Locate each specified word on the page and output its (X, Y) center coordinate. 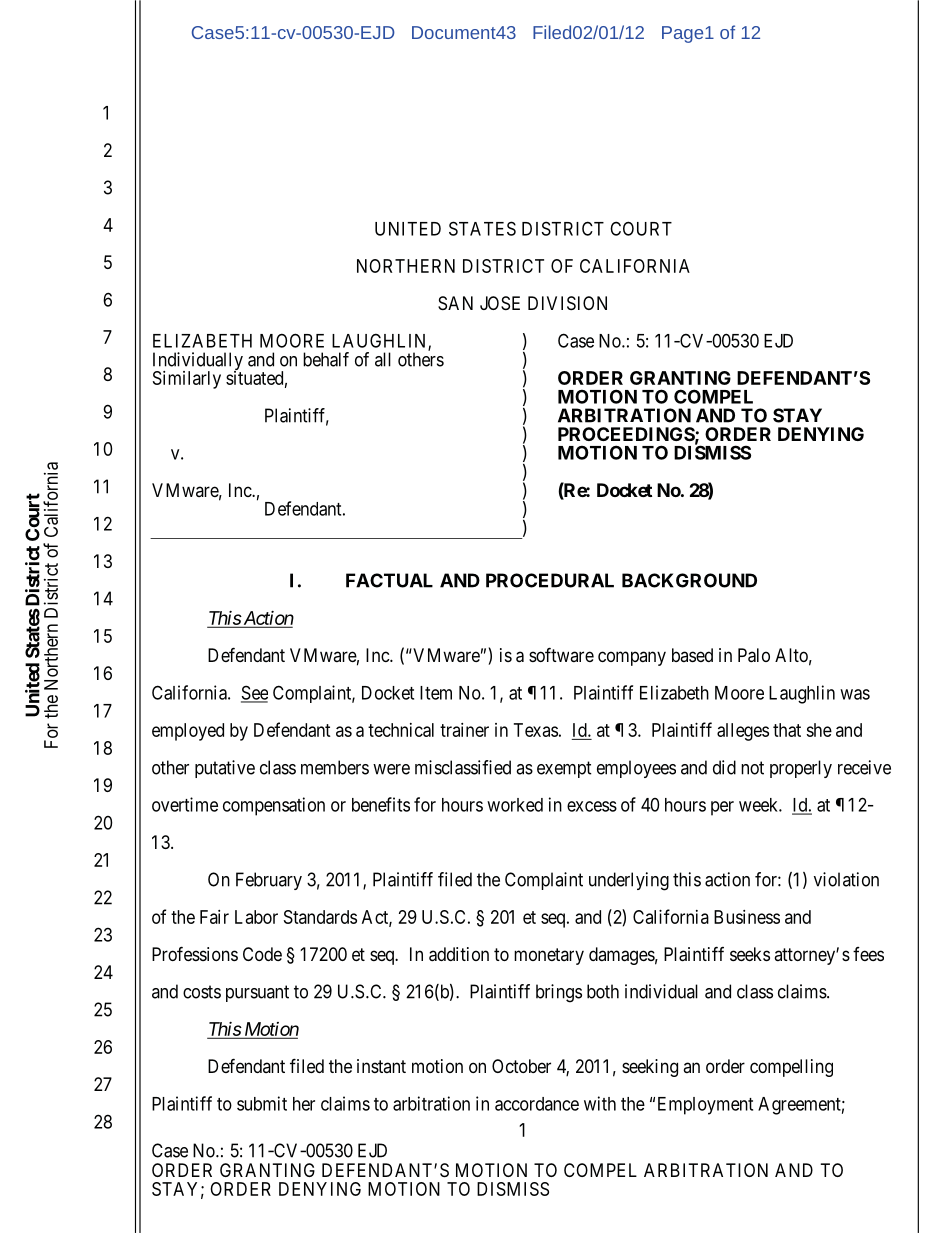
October (521, 1066)
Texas (536, 730)
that (787, 730)
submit (262, 1103)
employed (188, 732)
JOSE (500, 303)
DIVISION (567, 303)
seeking (650, 1068)
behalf (326, 359)
